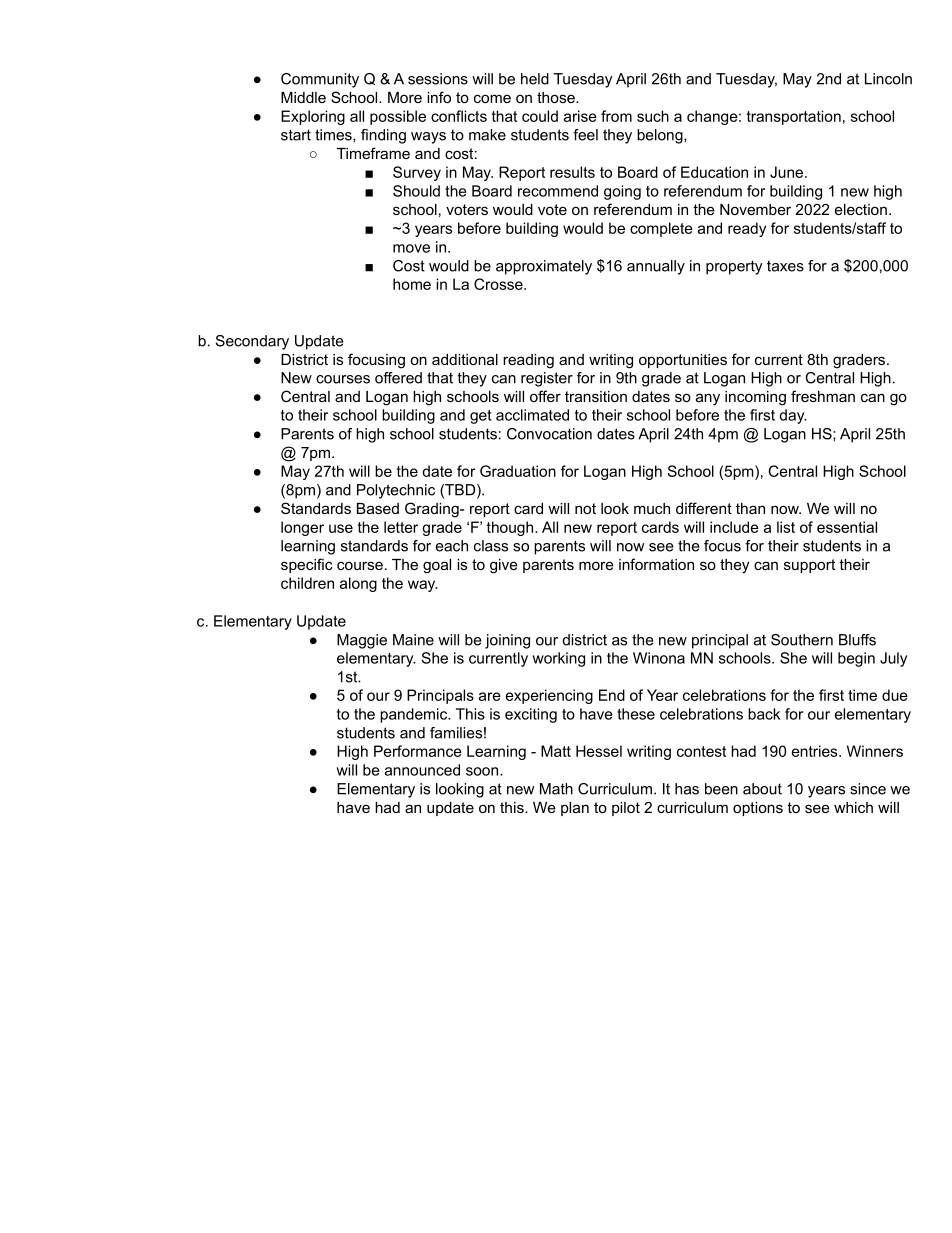  What do you see at coordinates (303, 97) in the screenshot?
I see `Middle` at bounding box center [303, 97].
